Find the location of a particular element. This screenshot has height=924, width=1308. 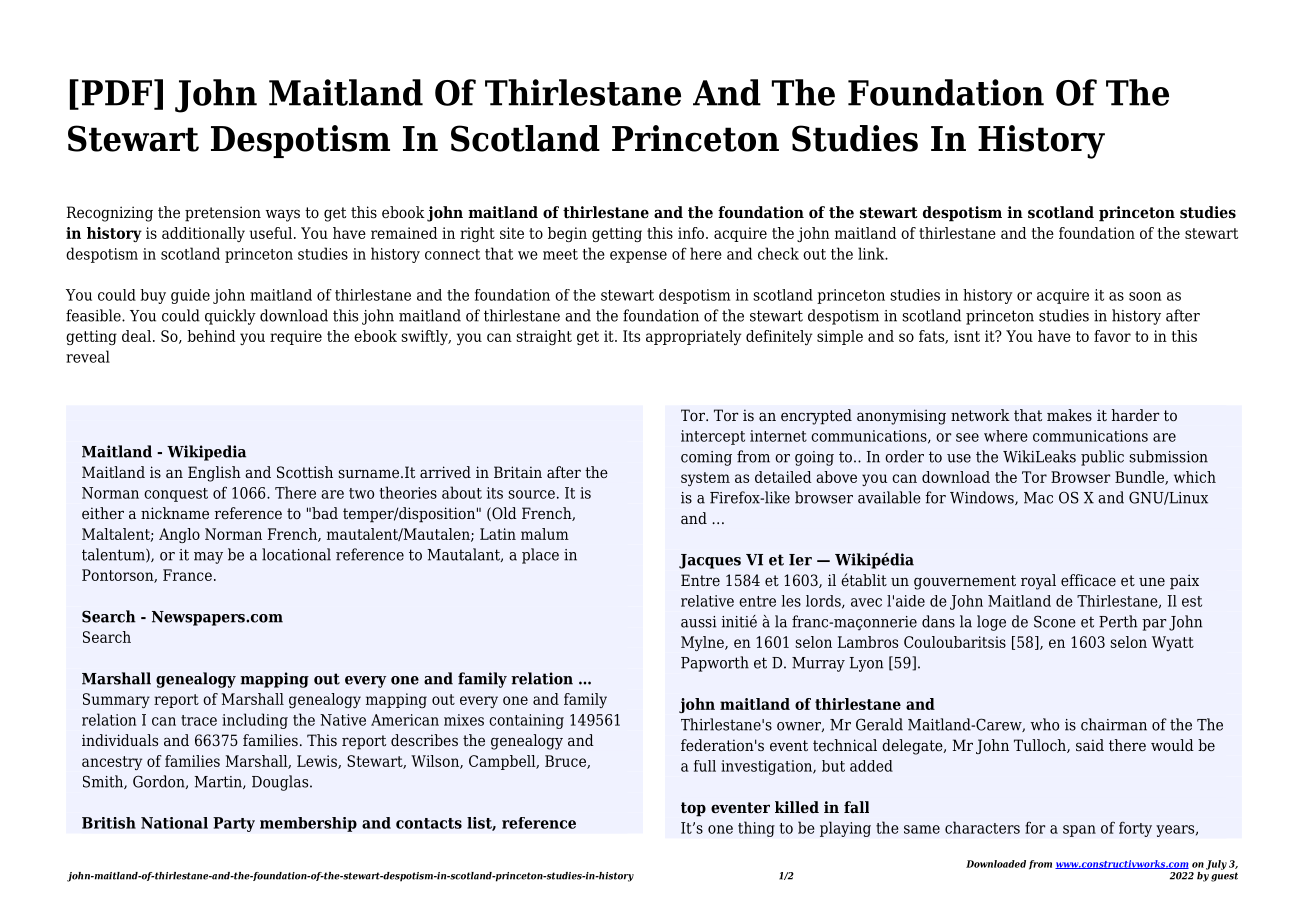

check is located at coordinates (778, 253).
